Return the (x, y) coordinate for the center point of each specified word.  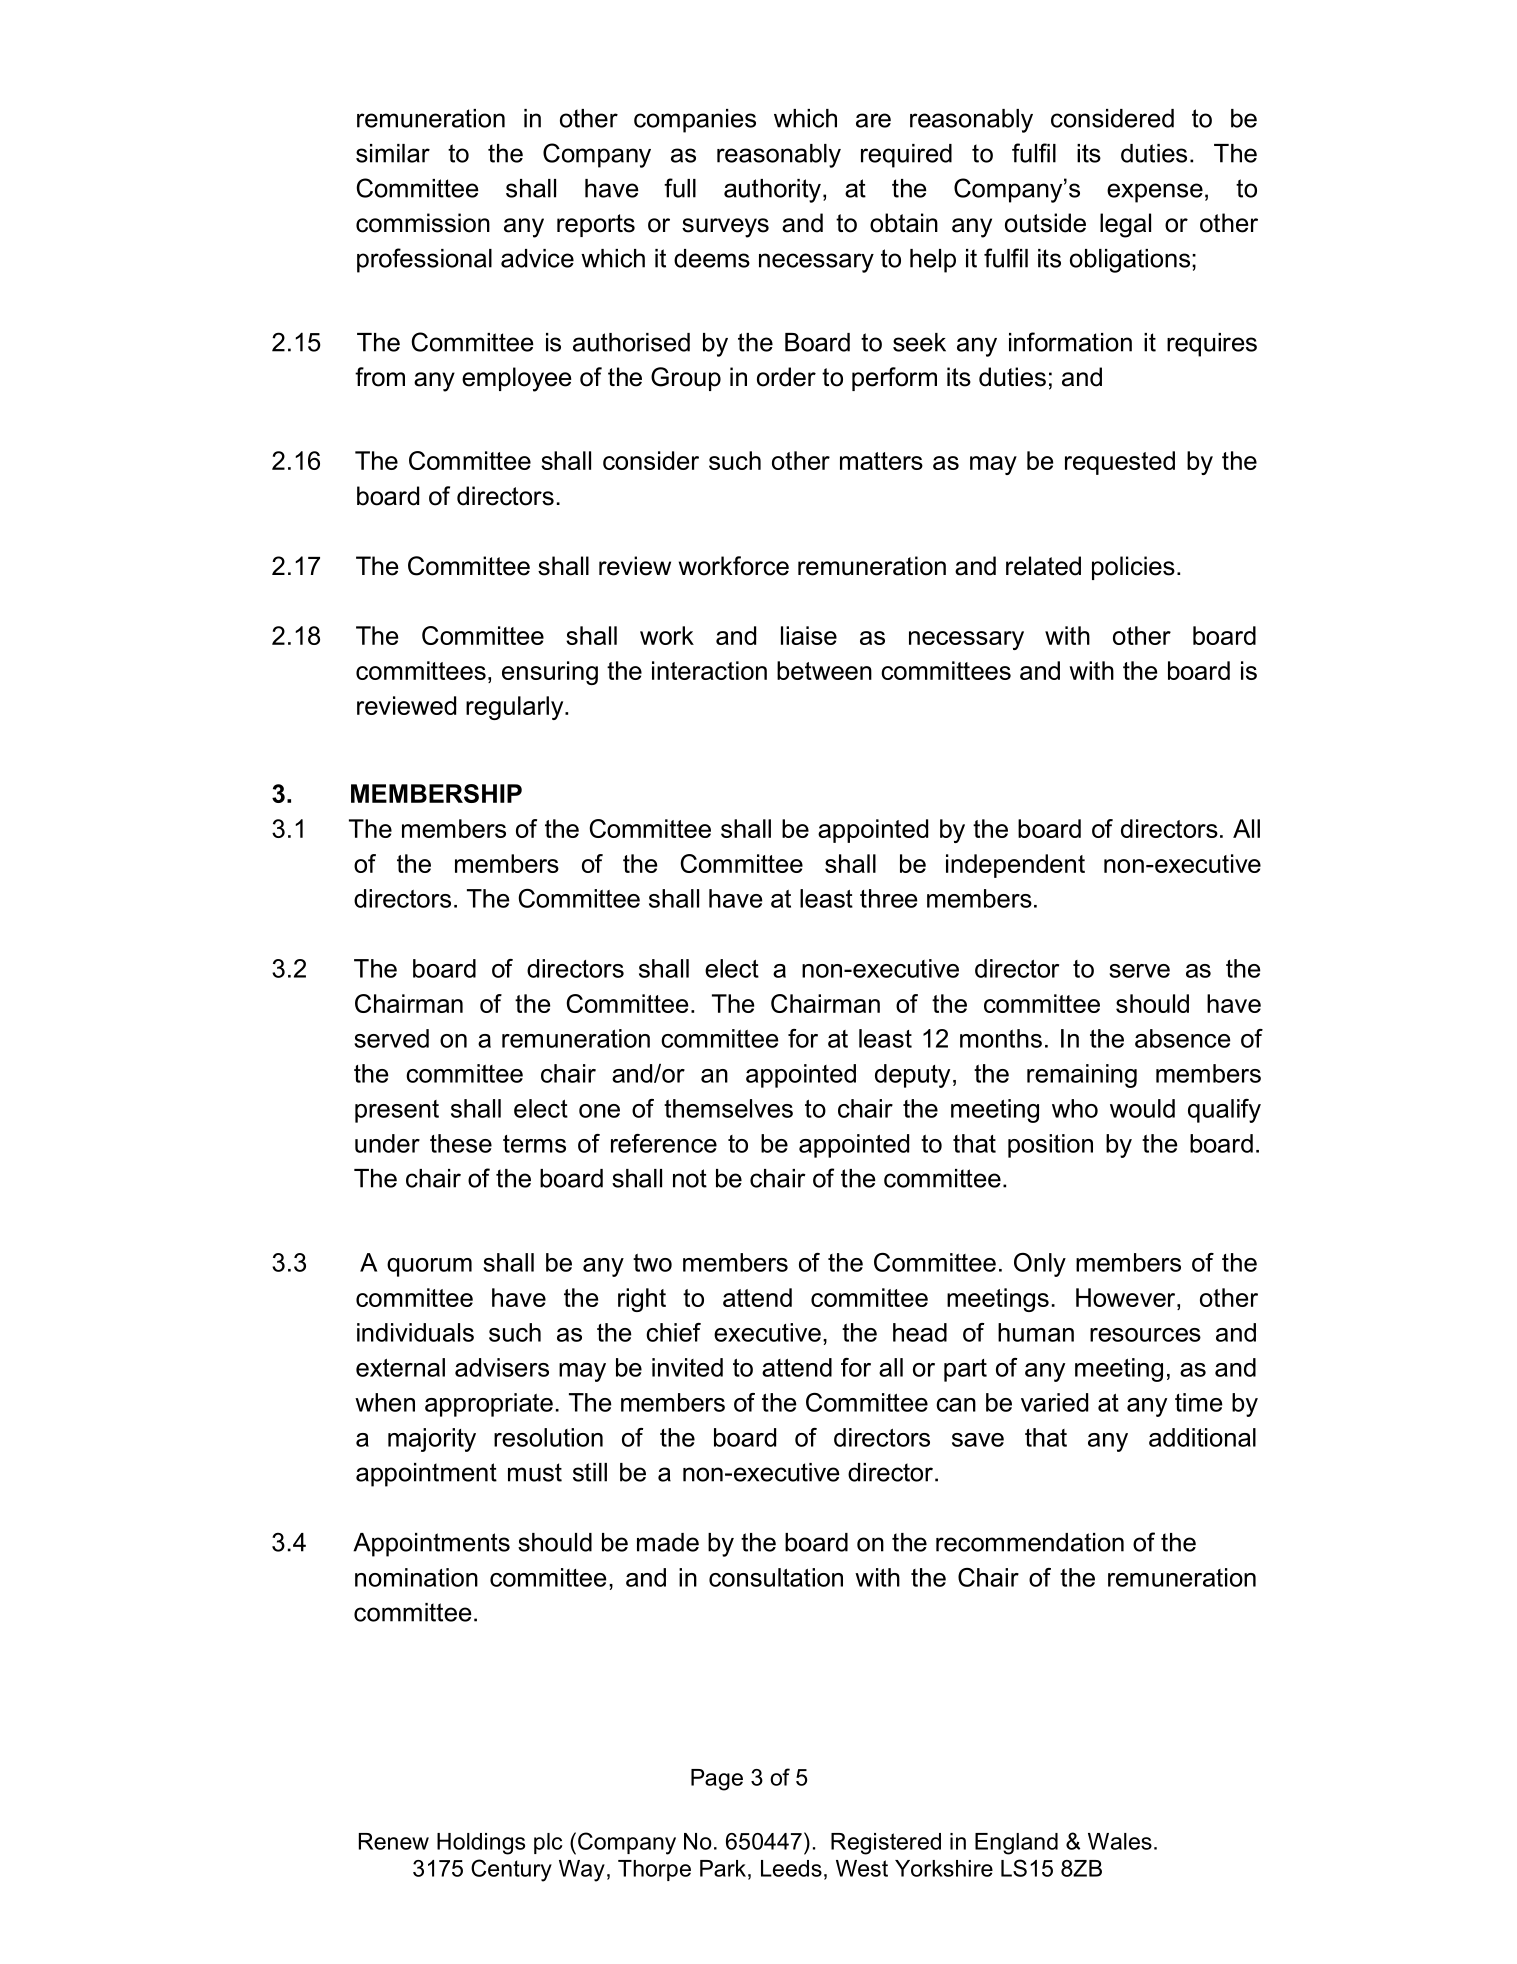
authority (772, 191)
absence (1183, 1038)
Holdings (481, 1844)
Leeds (791, 1868)
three (889, 898)
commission (423, 223)
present (397, 1111)
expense (1155, 193)
